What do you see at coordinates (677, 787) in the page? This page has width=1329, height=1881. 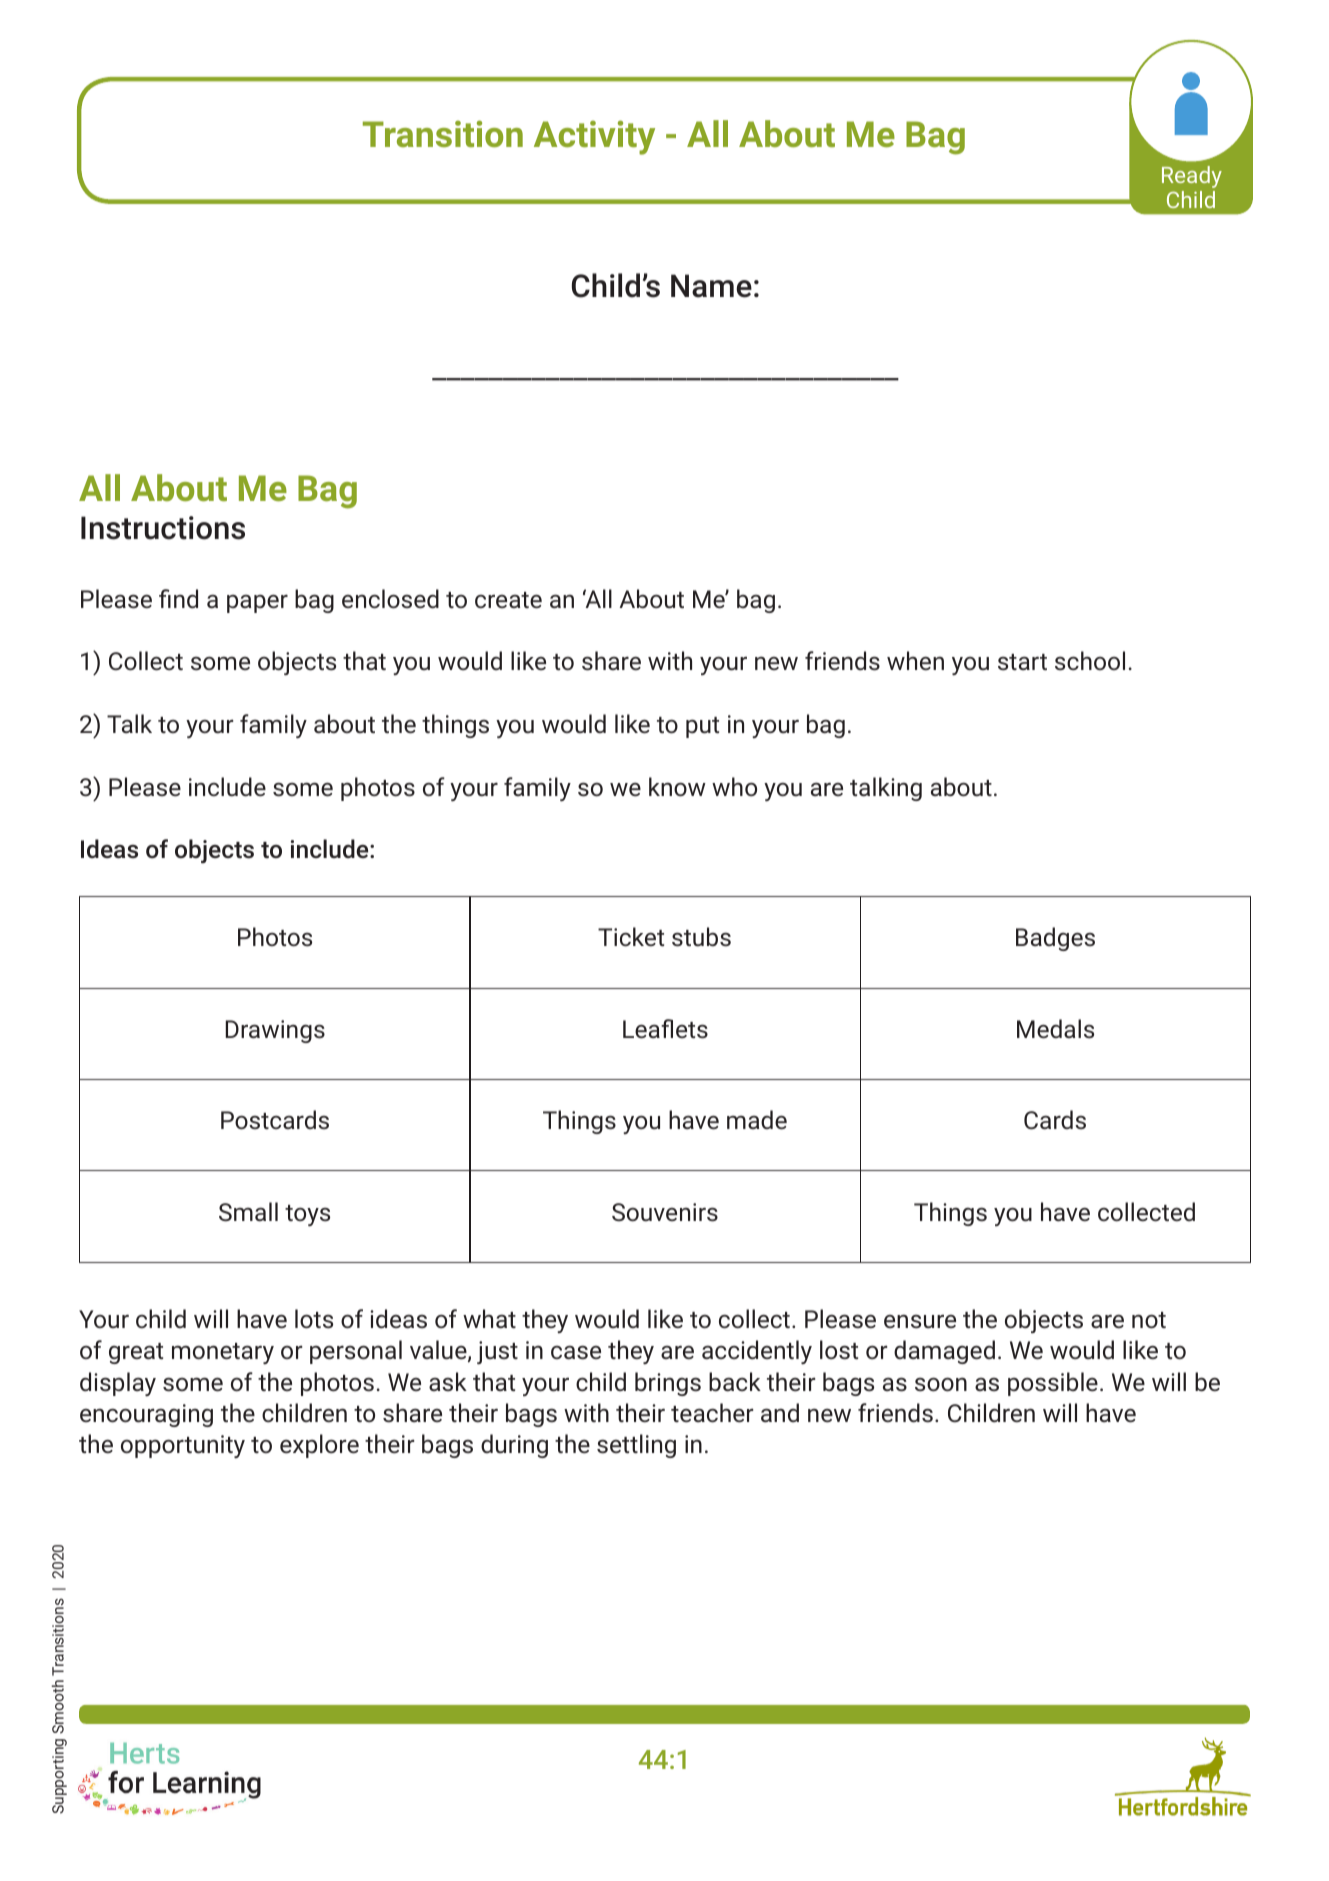 I see `know` at bounding box center [677, 787].
